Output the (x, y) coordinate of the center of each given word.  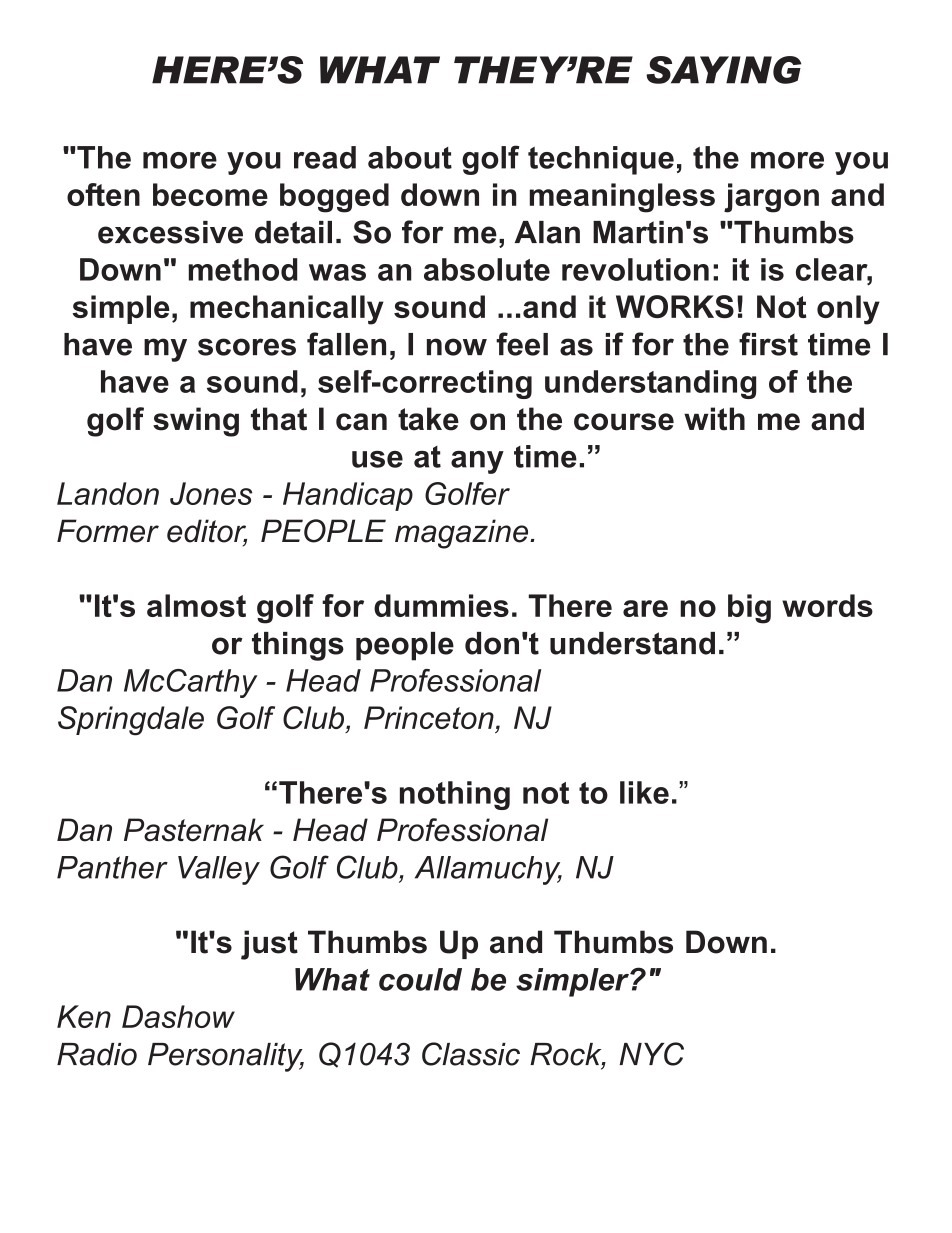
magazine (463, 534)
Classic (471, 1054)
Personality (226, 1057)
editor (207, 532)
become (210, 194)
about (410, 157)
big (749, 609)
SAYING (723, 70)
